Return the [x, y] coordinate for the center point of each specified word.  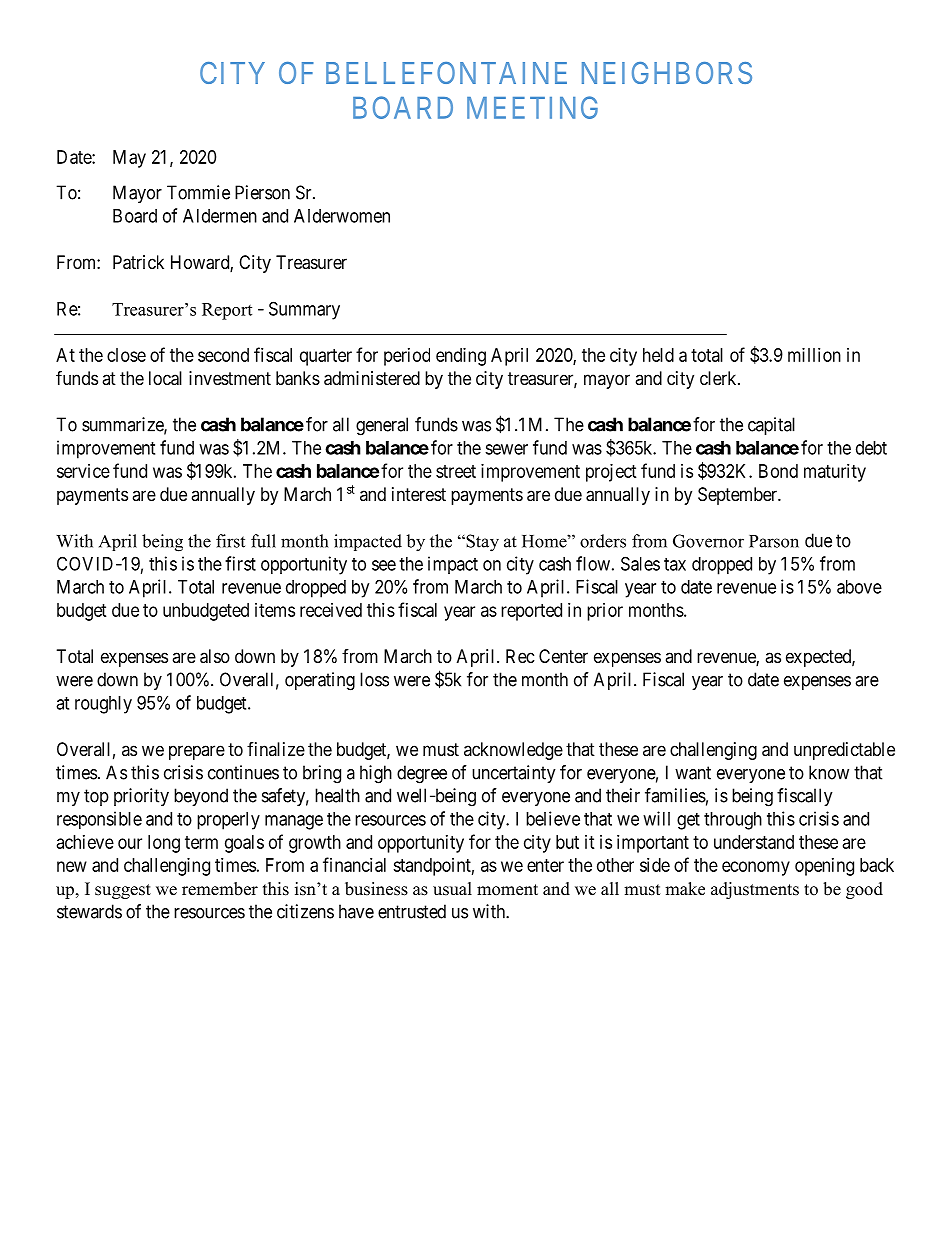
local [165, 378]
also [215, 656]
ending [461, 357]
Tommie [198, 192]
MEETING [532, 107]
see [384, 565]
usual [452, 889]
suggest [123, 891]
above [859, 587]
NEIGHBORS [667, 73]
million [814, 355]
